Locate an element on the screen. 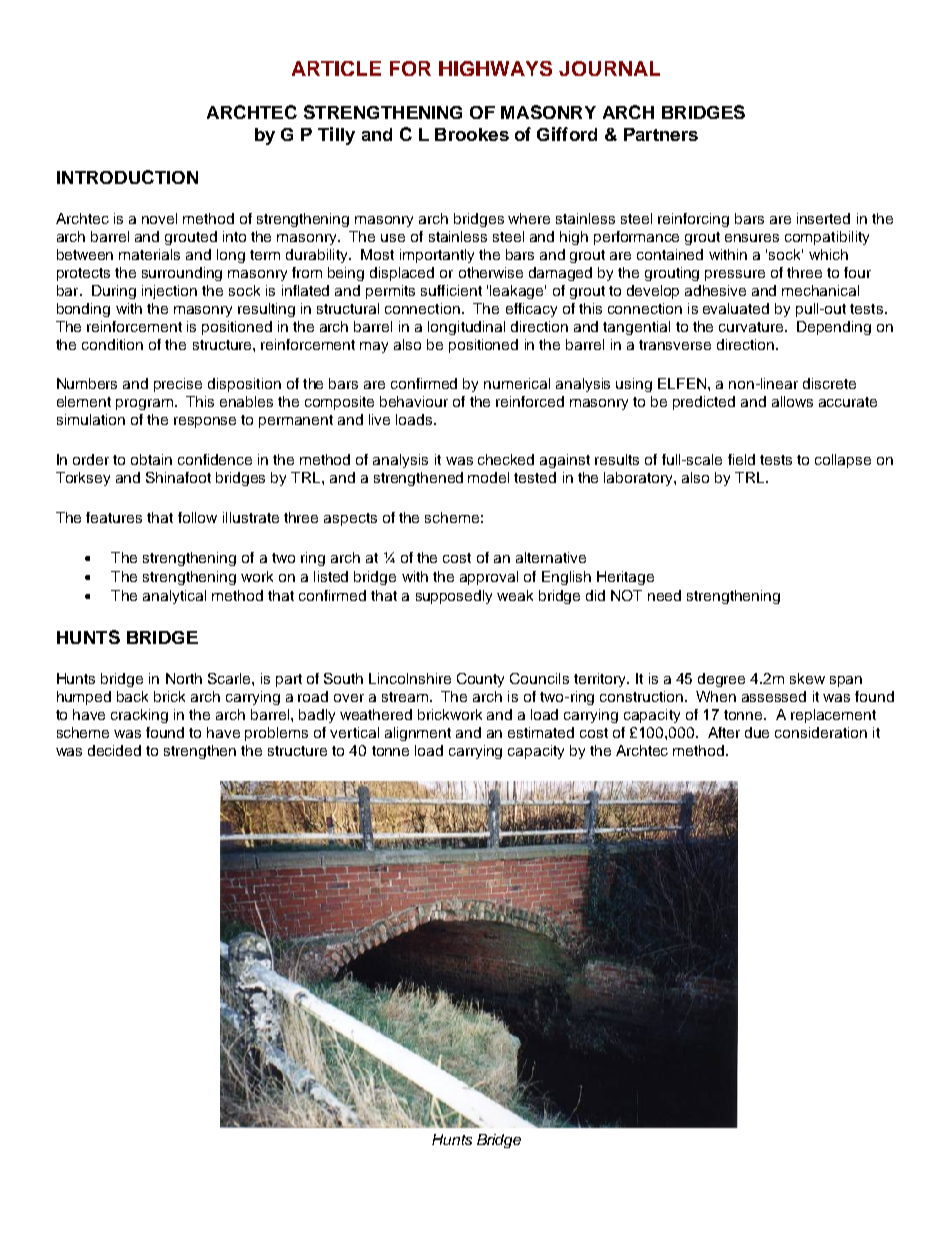  behaviour is located at coordinates (414, 401).
